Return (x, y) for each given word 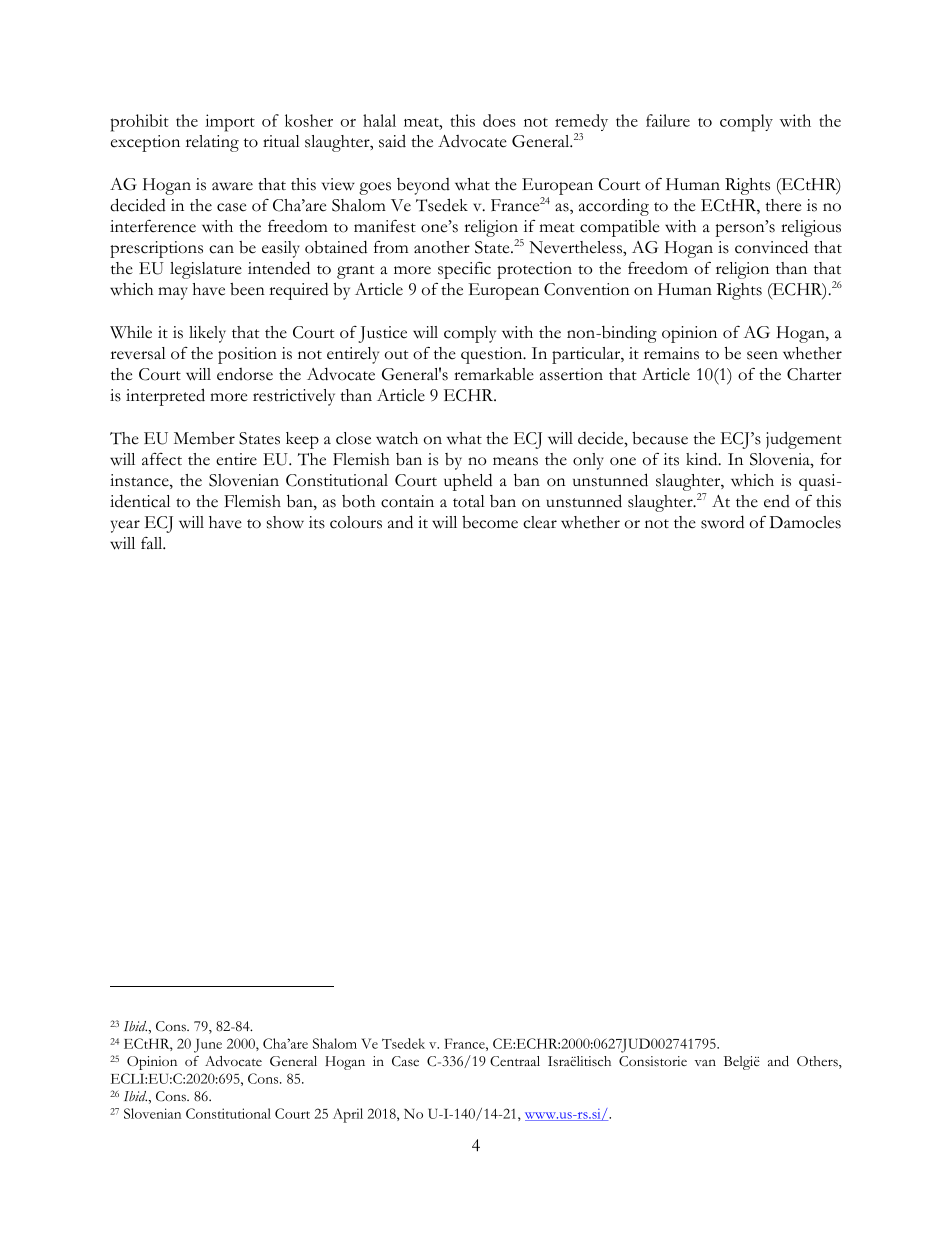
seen (762, 355)
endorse (245, 374)
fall (153, 543)
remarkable (494, 374)
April (348, 1115)
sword (722, 522)
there (783, 205)
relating (212, 143)
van (705, 1062)
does (499, 120)
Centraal (515, 1061)
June (208, 1046)
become (490, 522)
